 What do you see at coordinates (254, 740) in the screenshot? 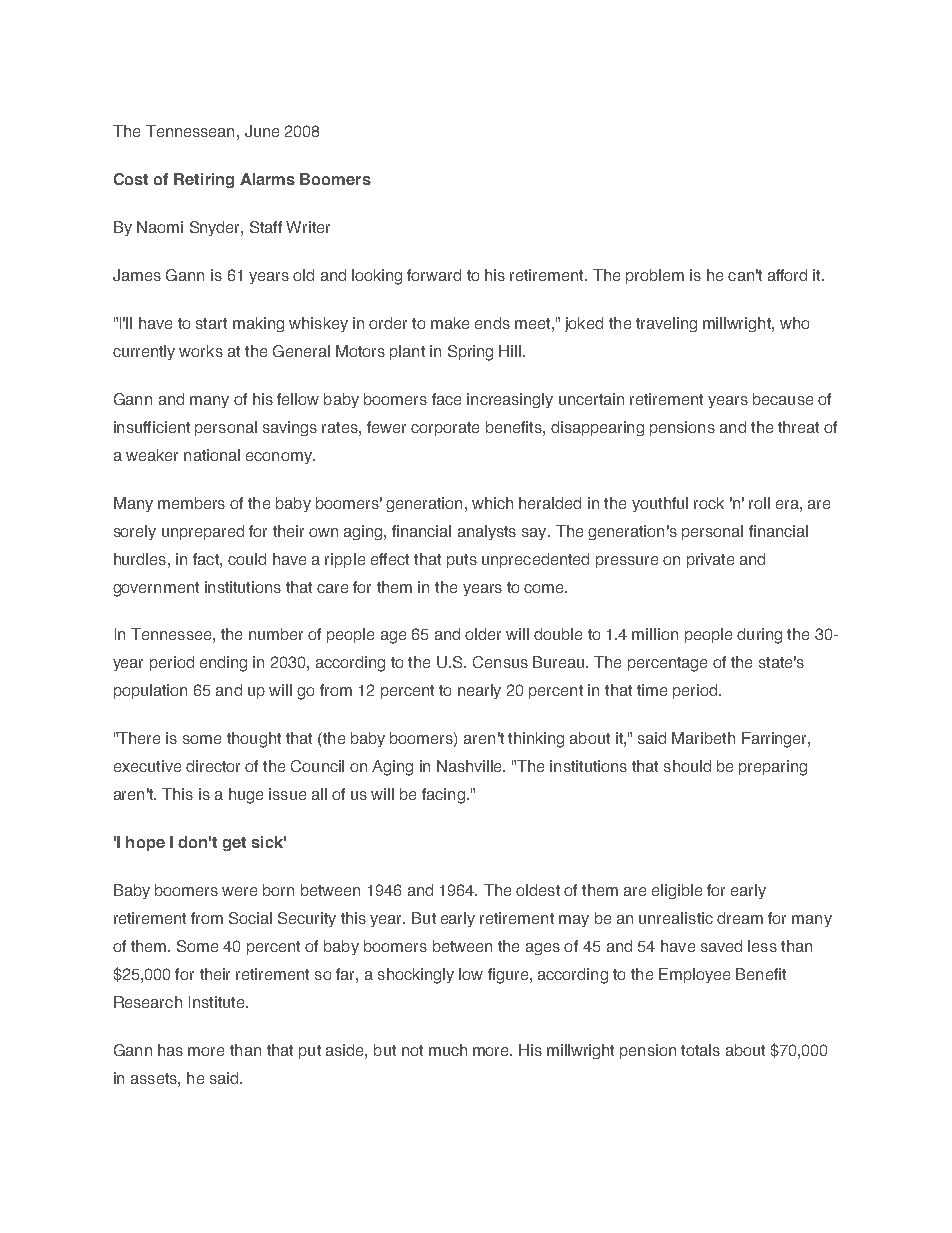
I see `thought` at bounding box center [254, 740].
